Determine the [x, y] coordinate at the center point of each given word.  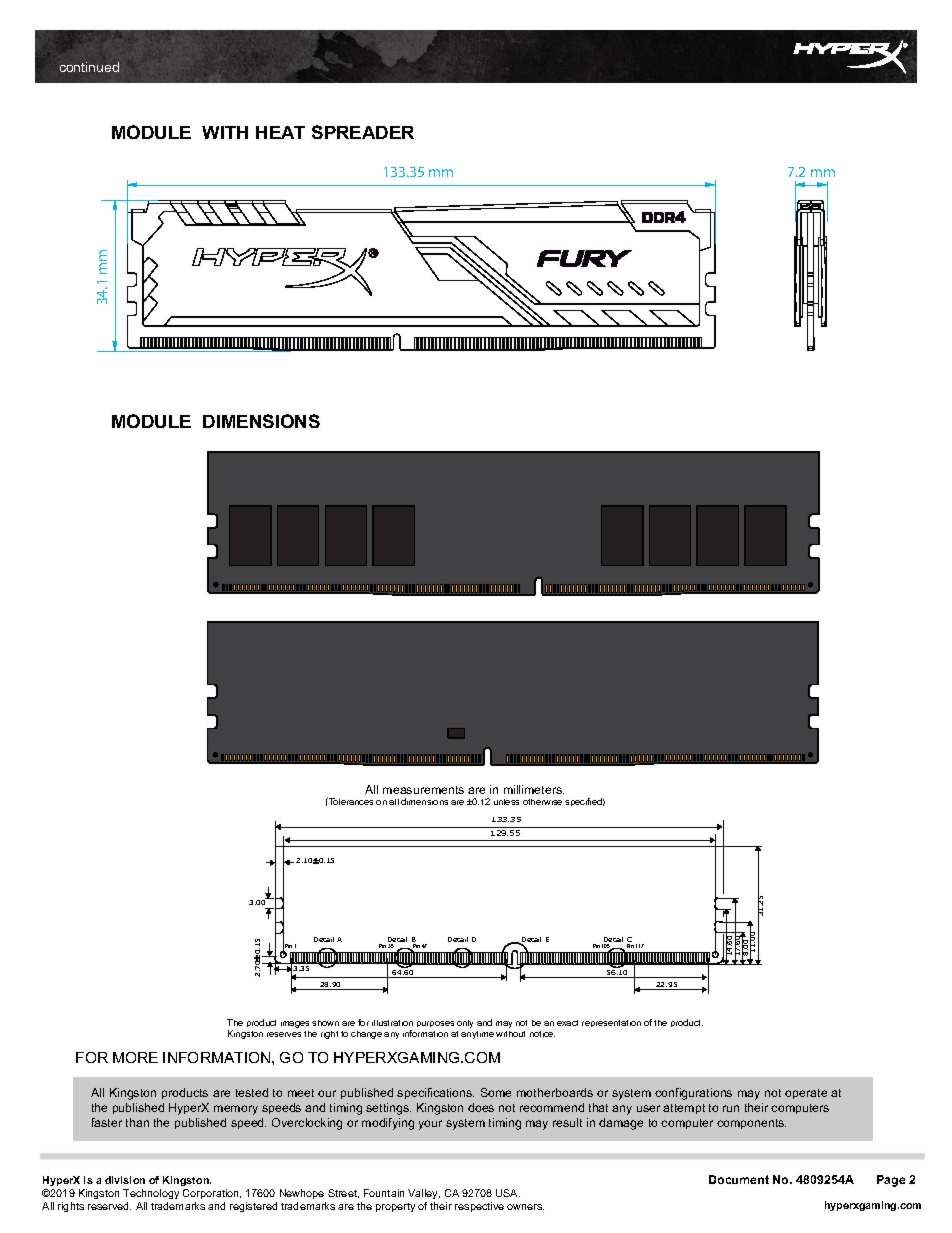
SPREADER [363, 132]
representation [611, 1023]
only [465, 1024]
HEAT [280, 132]
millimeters [534, 789]
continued [89, 67]
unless [506, 802]
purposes [435, 1024]
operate [806, 1094]
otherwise [542, 802]
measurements [423, 790]
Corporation [212, 1194]
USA [508, 1193]
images [295, 1024]
